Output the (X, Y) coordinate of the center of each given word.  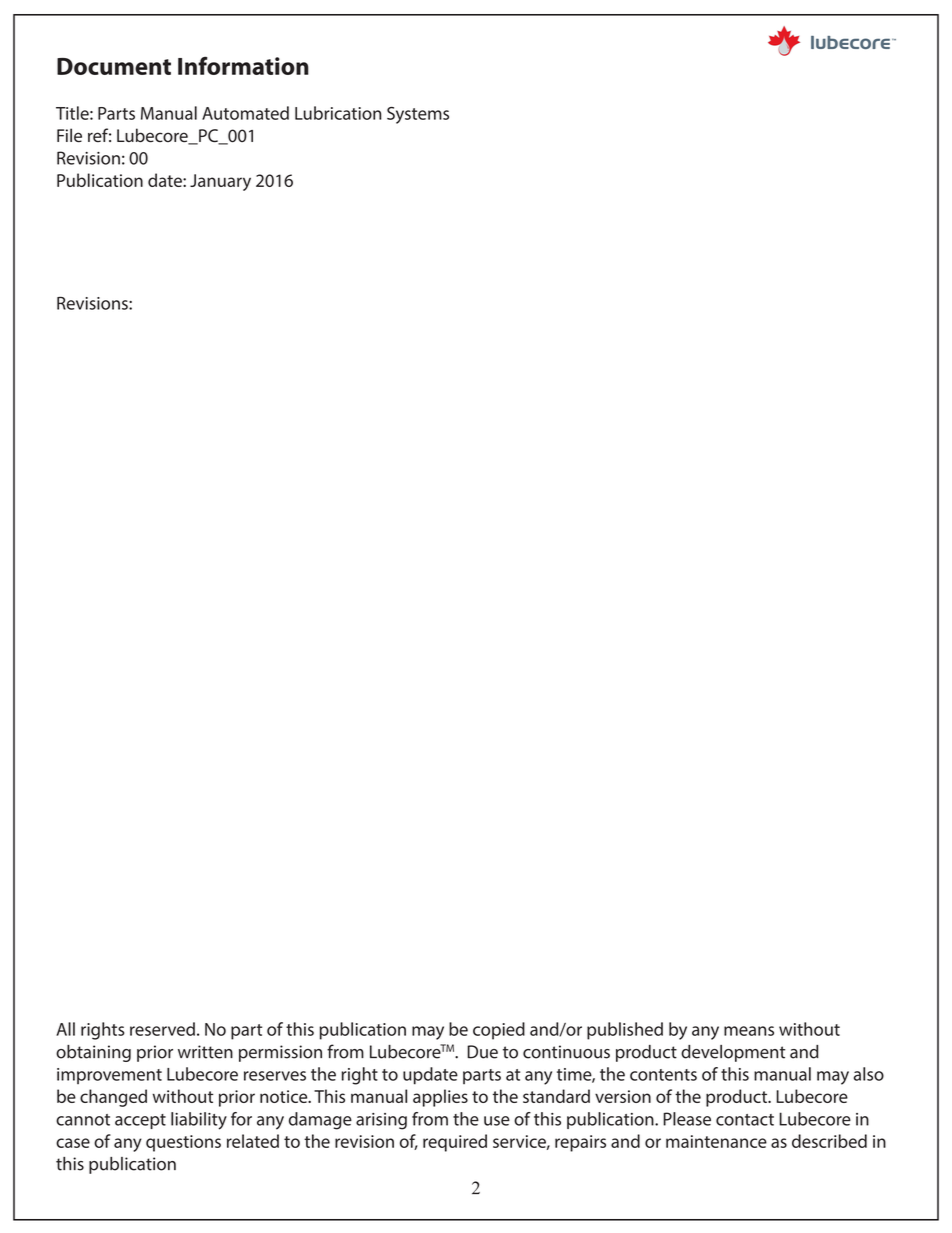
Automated (245, 113)
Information (243, 65)
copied (499, 1031)
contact (745, 1120)
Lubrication (338, 113)
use (497, 1121)
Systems (418, 115)
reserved (162, 1029)
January (220, 182)
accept (140, 1121)
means (749, 1031)
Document (114, 66)
